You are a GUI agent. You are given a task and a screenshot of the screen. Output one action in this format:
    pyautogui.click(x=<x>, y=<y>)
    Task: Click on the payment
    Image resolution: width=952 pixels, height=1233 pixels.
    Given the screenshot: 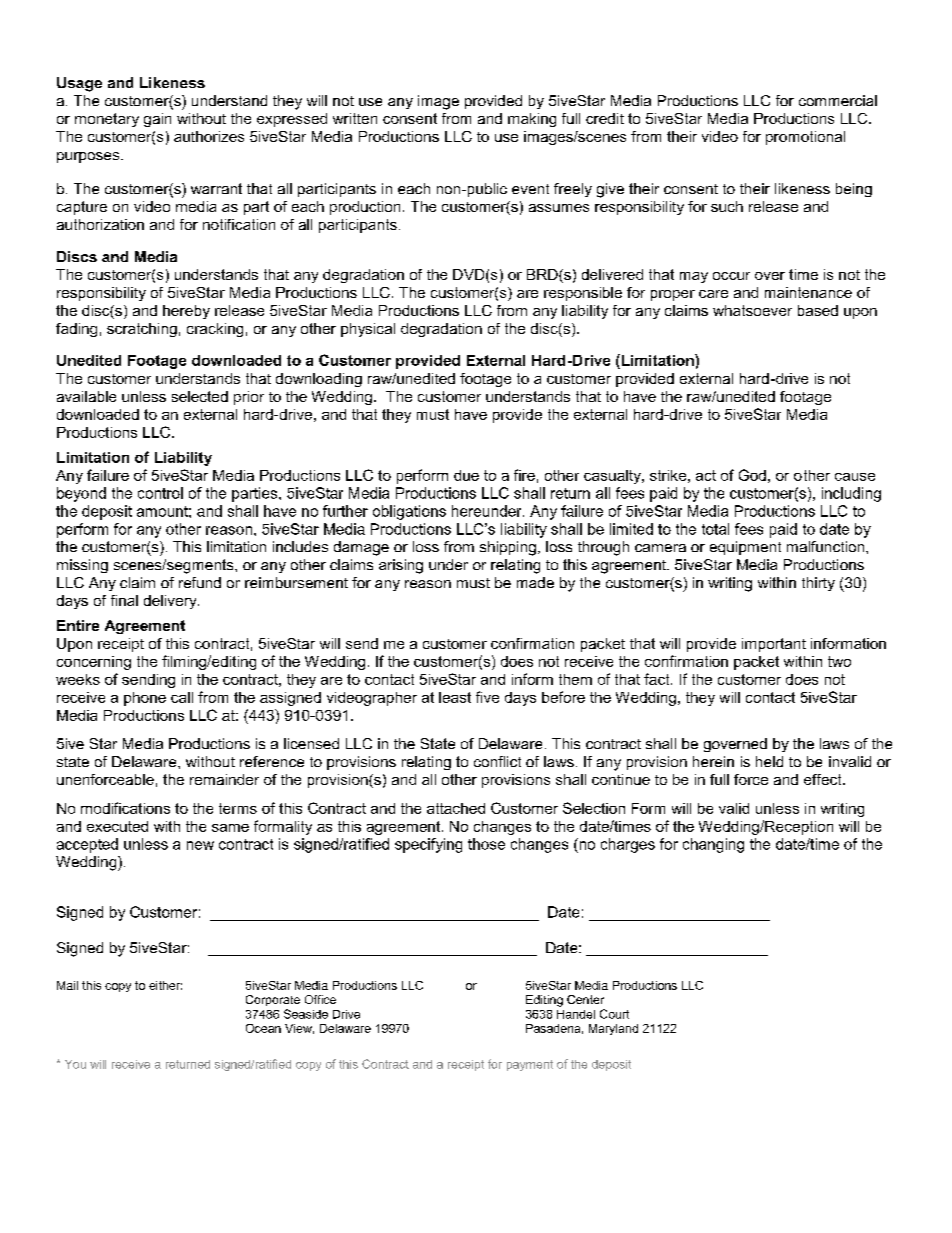 What is the action you would take?
    pyautogui.click(x=530, y=1065)
